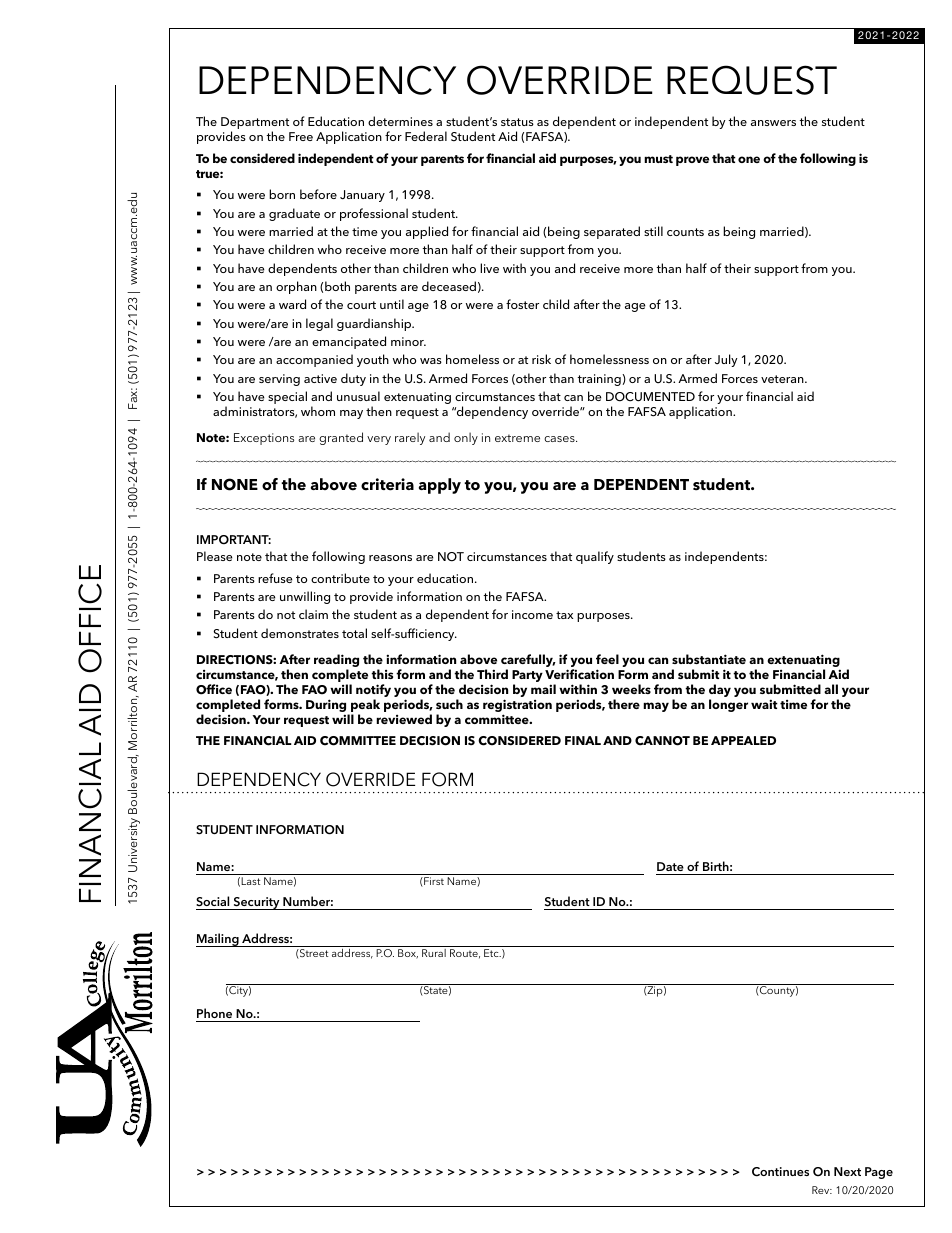 The width and height of the screenshot is (952, 1233). Describe the element at coordinates (743, 740) in the screenshot. I see `APPEALED` at that location.
